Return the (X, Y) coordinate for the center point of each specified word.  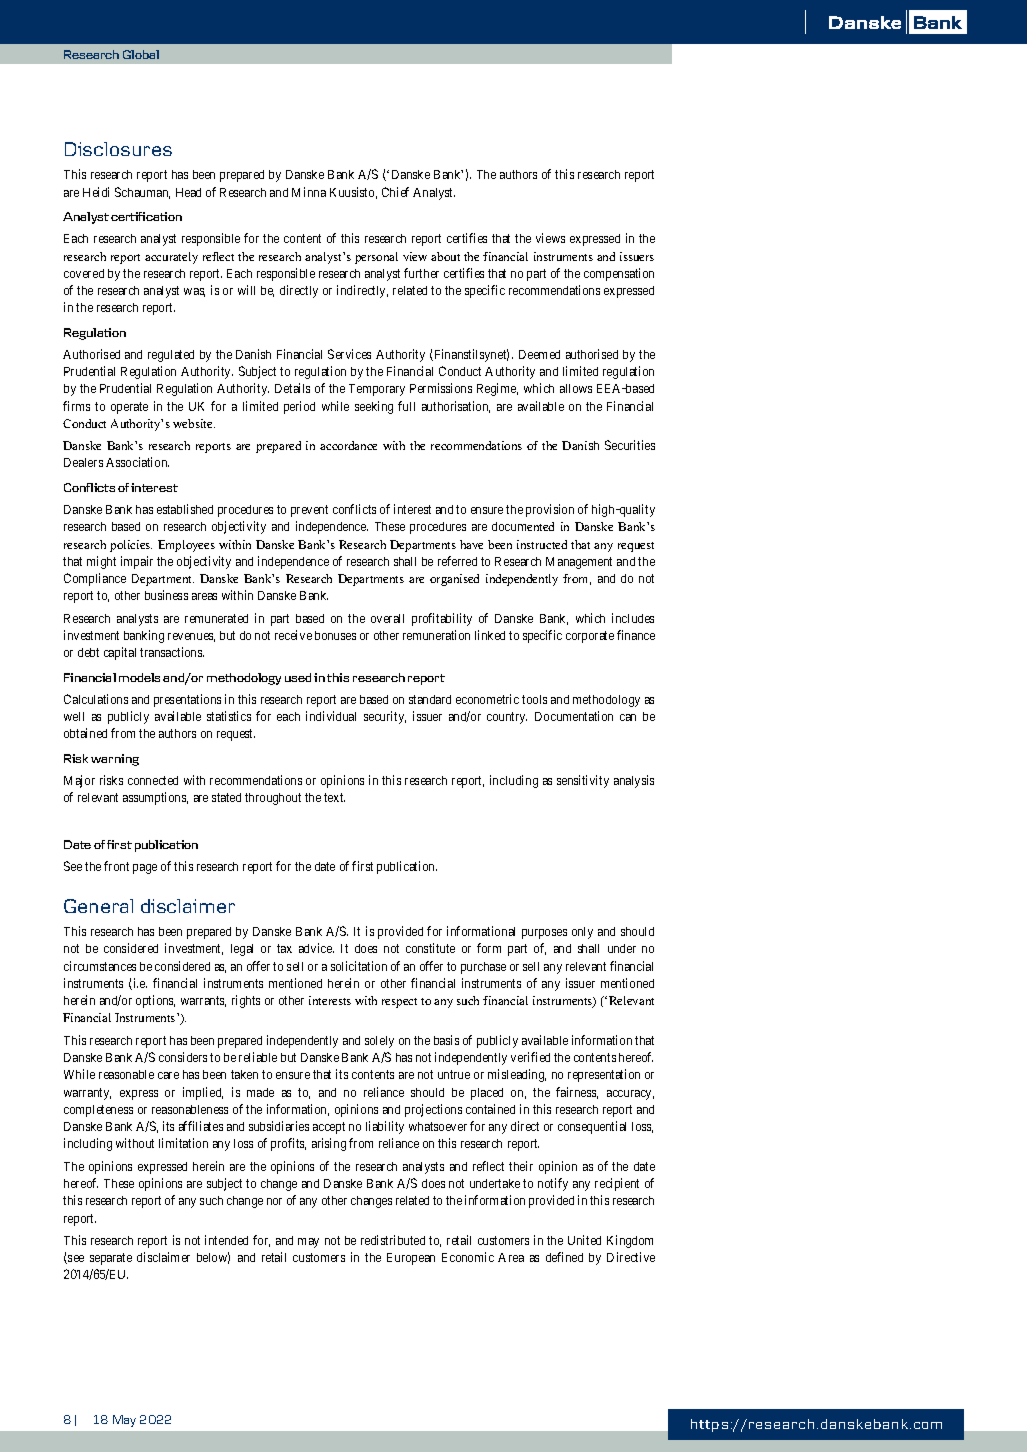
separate (111, 1259)
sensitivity (583, 781)
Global (141, 54)
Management (579, 563)
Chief (395, 192)
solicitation (359, 966)
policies (131, 546)
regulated (171, 356)
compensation (619, 274)
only (582, 933)
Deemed (539, 354)
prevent (309, 511)
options (155, 1001)
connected (153, 780)
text (334, 797)
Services (349, 354)
